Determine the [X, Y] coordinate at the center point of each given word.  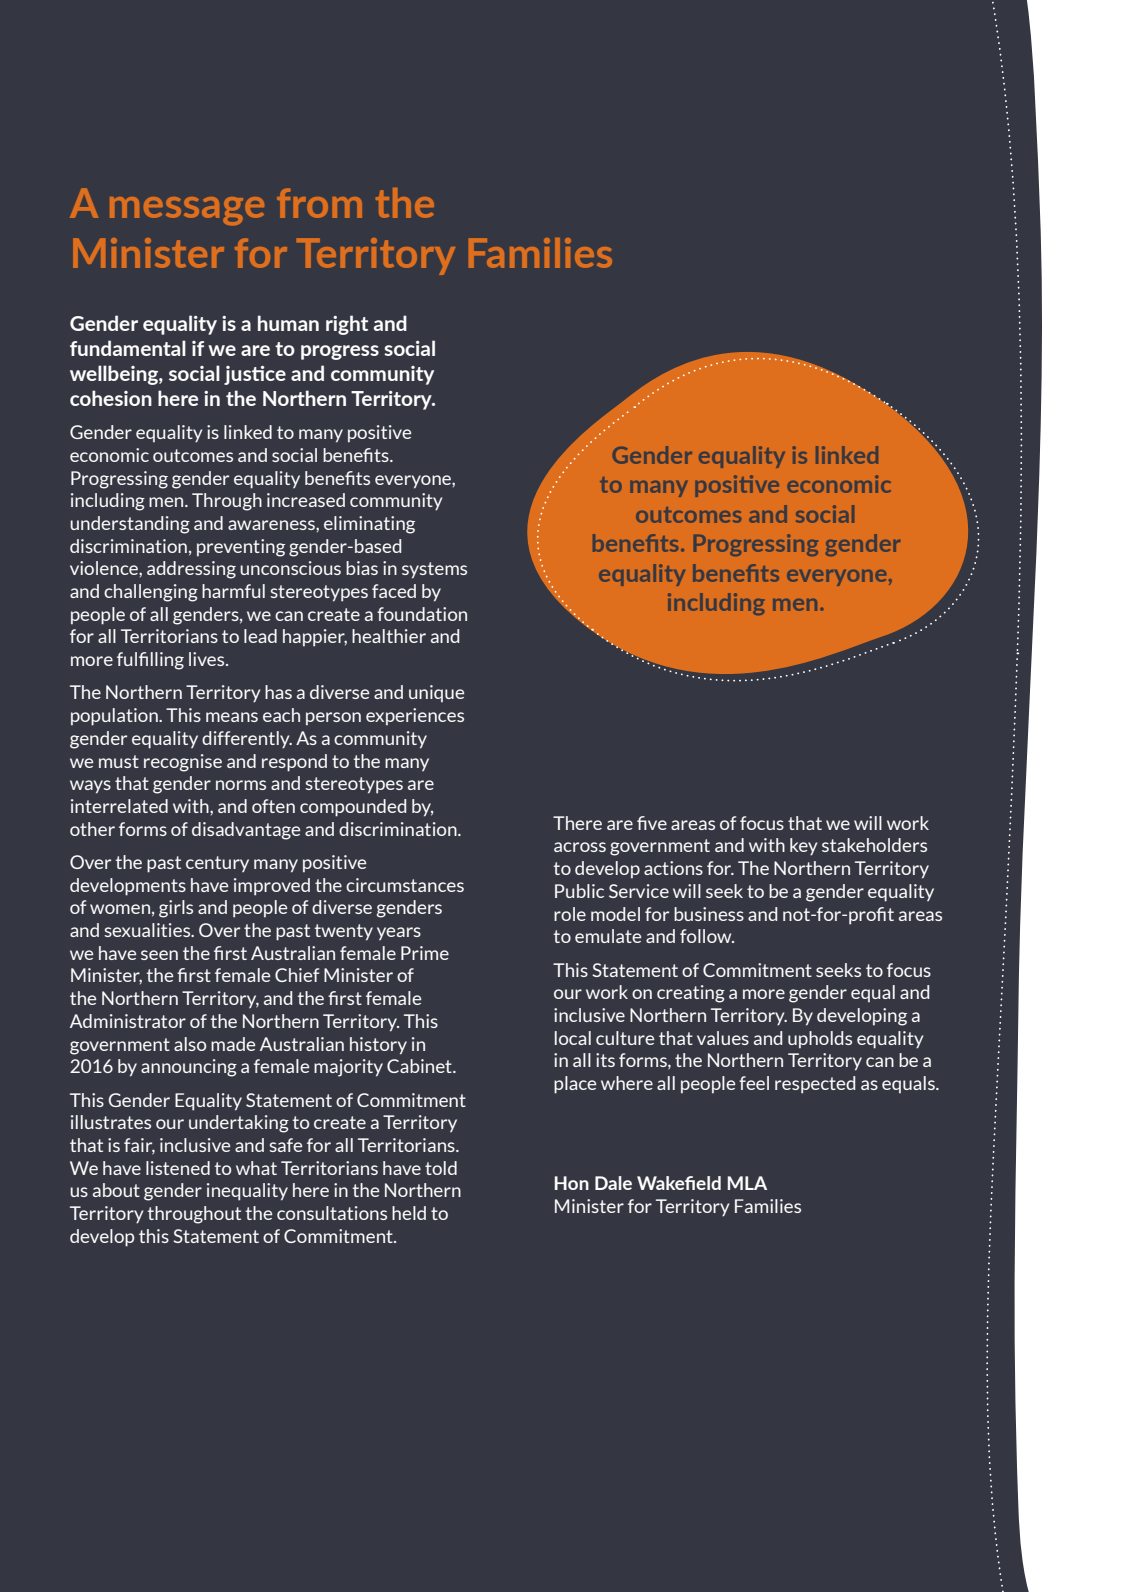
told [441, 1168]
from [319, 203]
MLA [747, 1183]
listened [178, 1168]
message [187, 211]
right [347, 325]
